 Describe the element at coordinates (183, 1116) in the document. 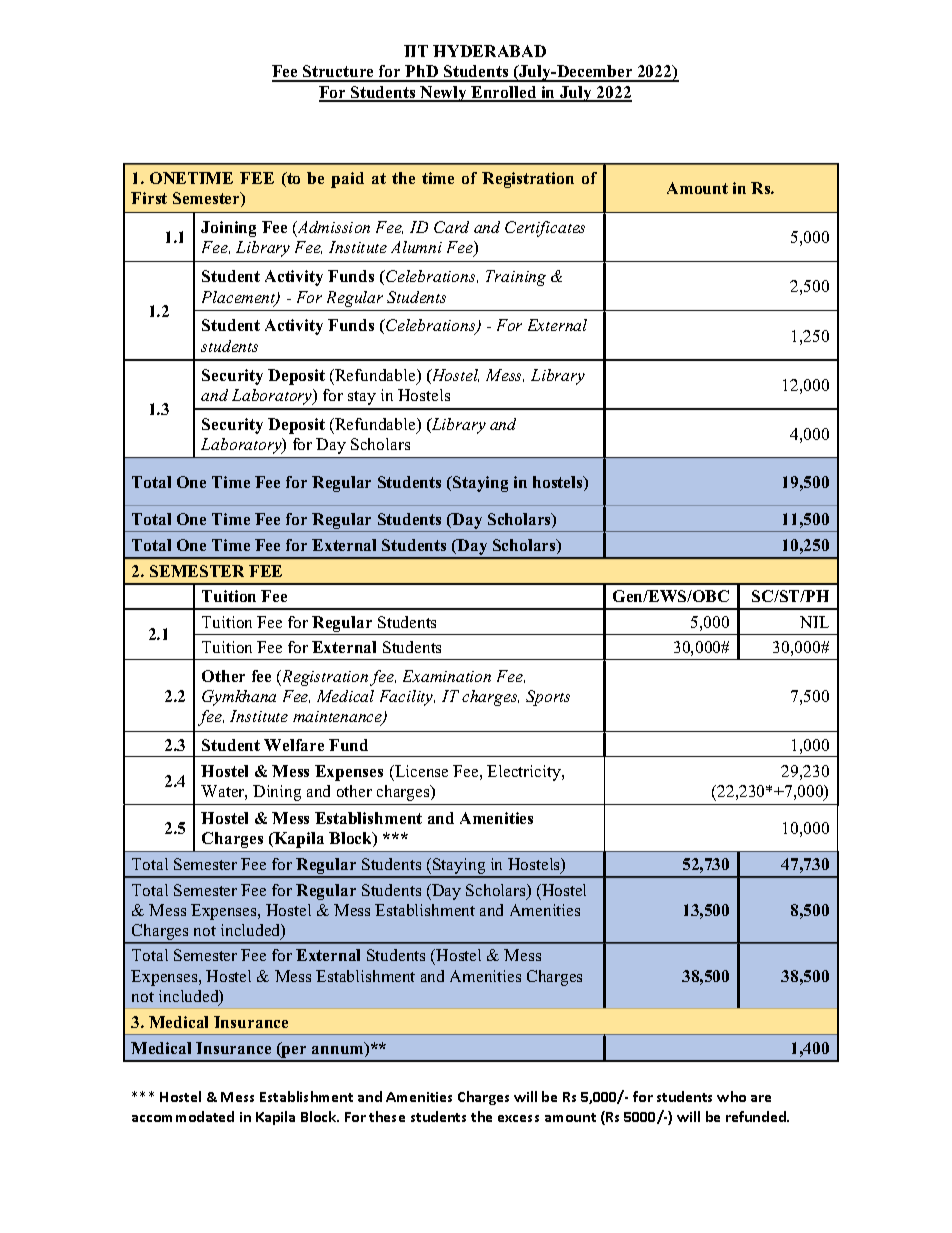

I see `accommodated` at that location.
